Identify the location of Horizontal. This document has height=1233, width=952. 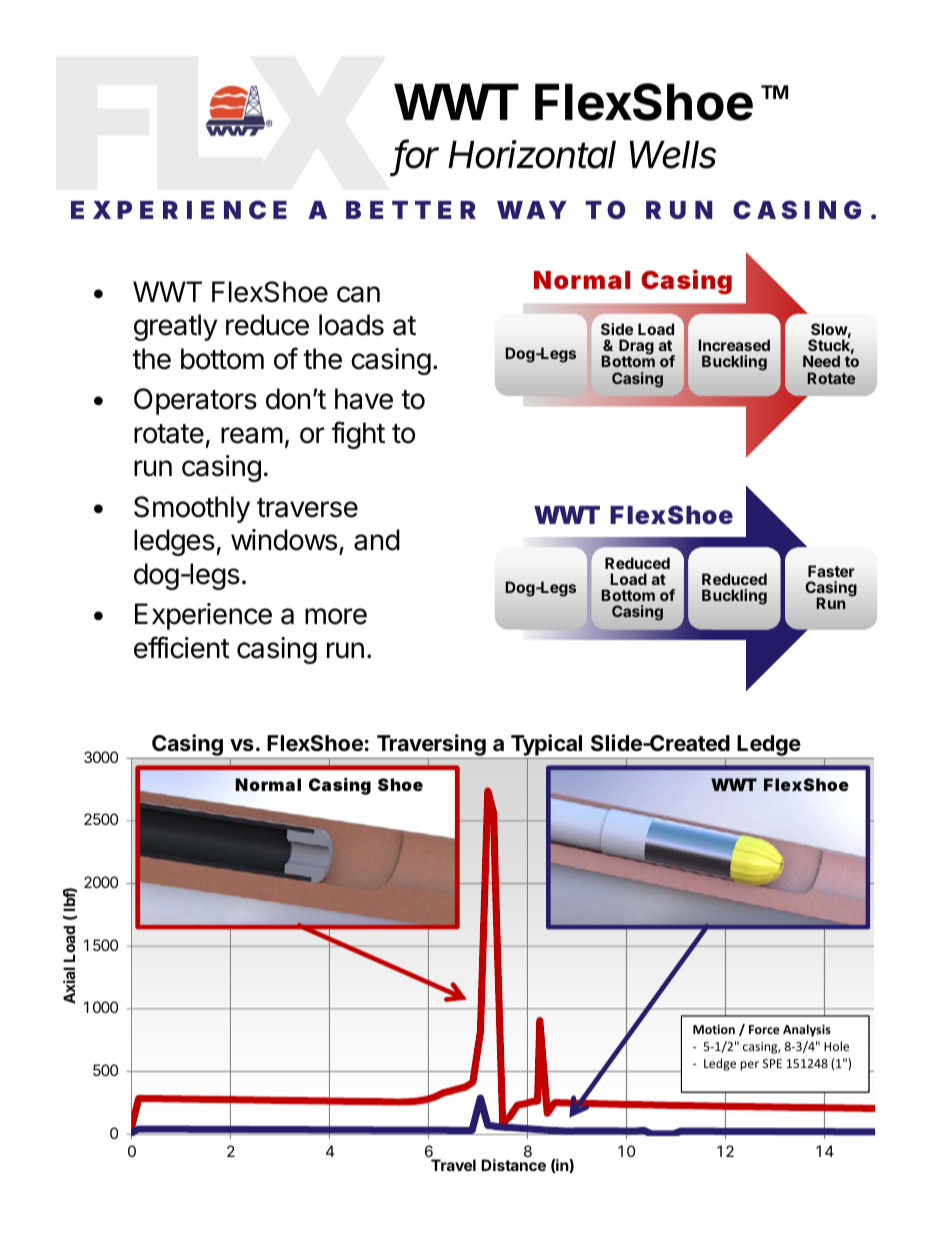
(532, 154).
